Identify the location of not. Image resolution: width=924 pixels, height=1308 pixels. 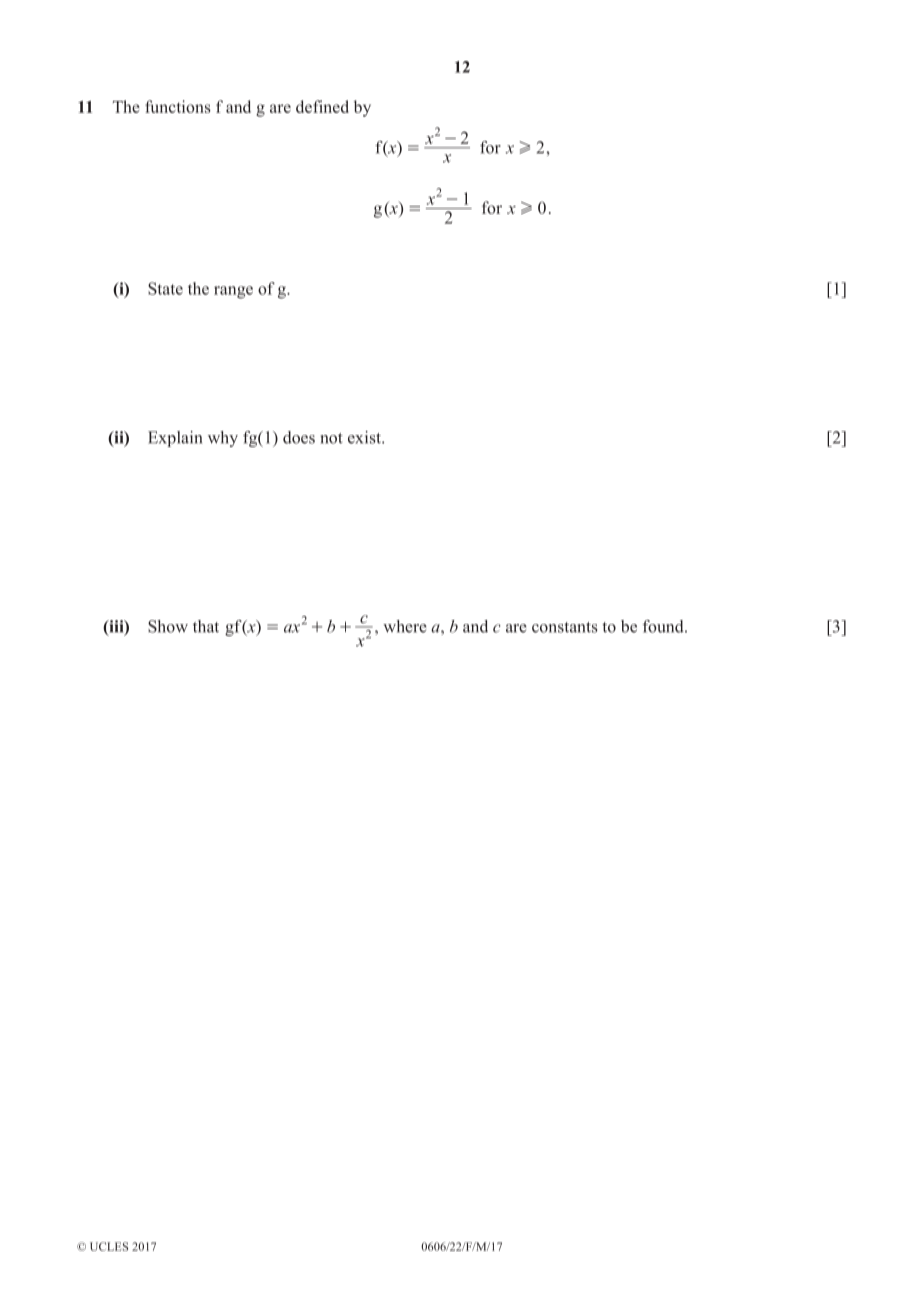
(332, 438).
